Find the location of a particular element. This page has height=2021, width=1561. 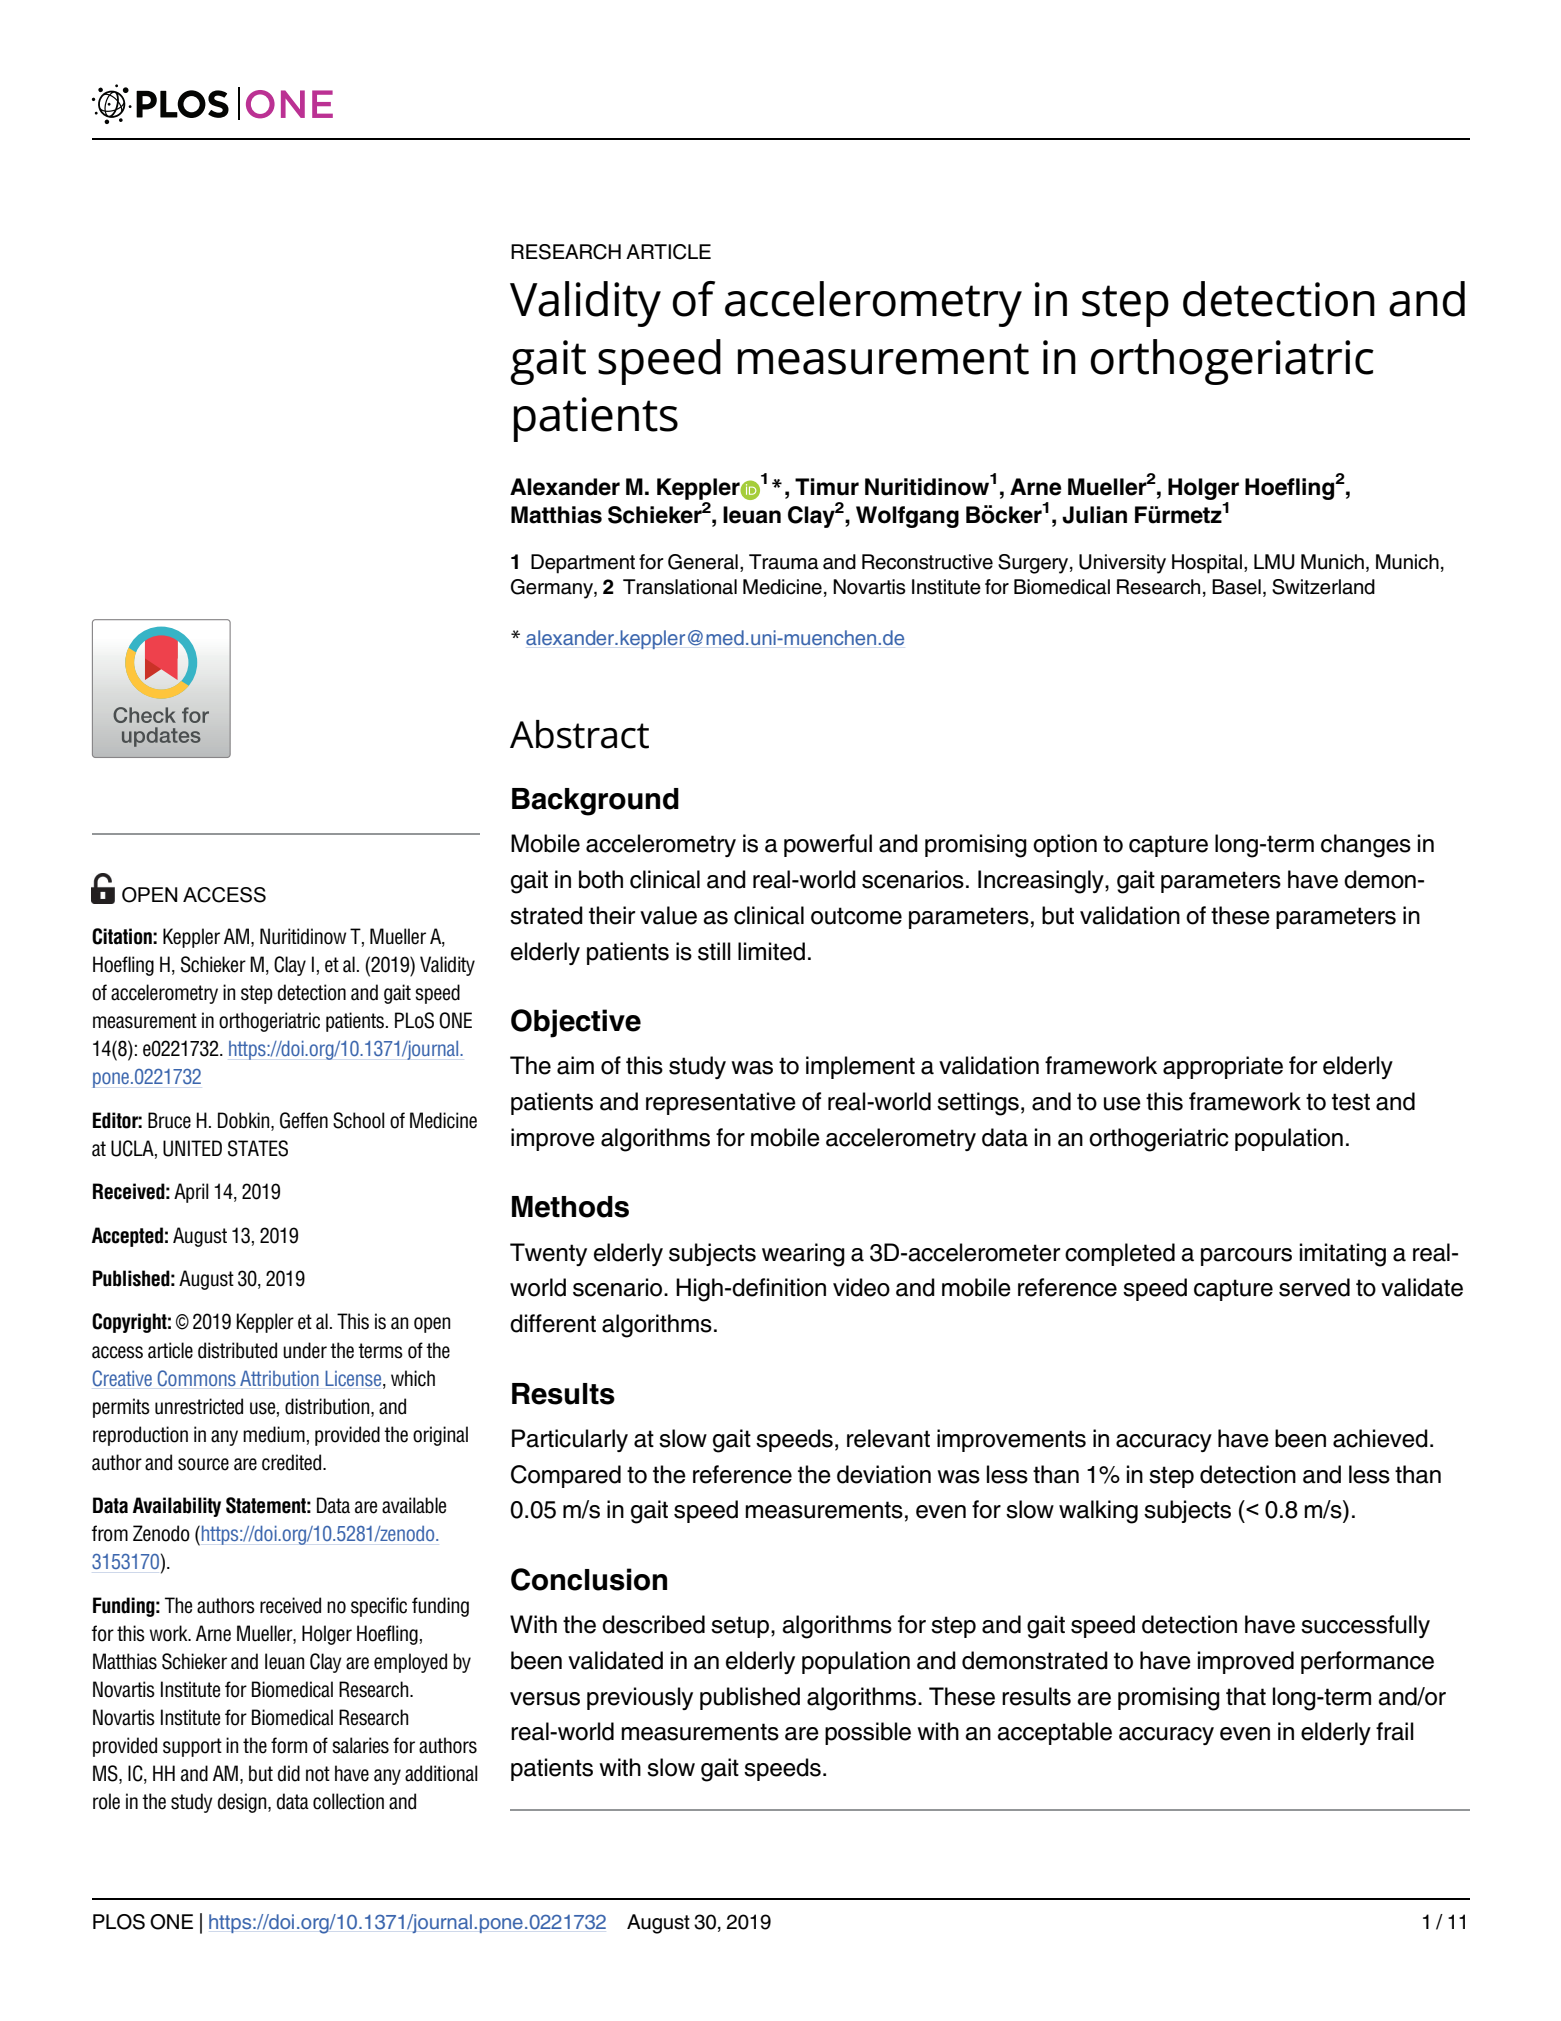

test is located at coordinates (1351, 1102).
